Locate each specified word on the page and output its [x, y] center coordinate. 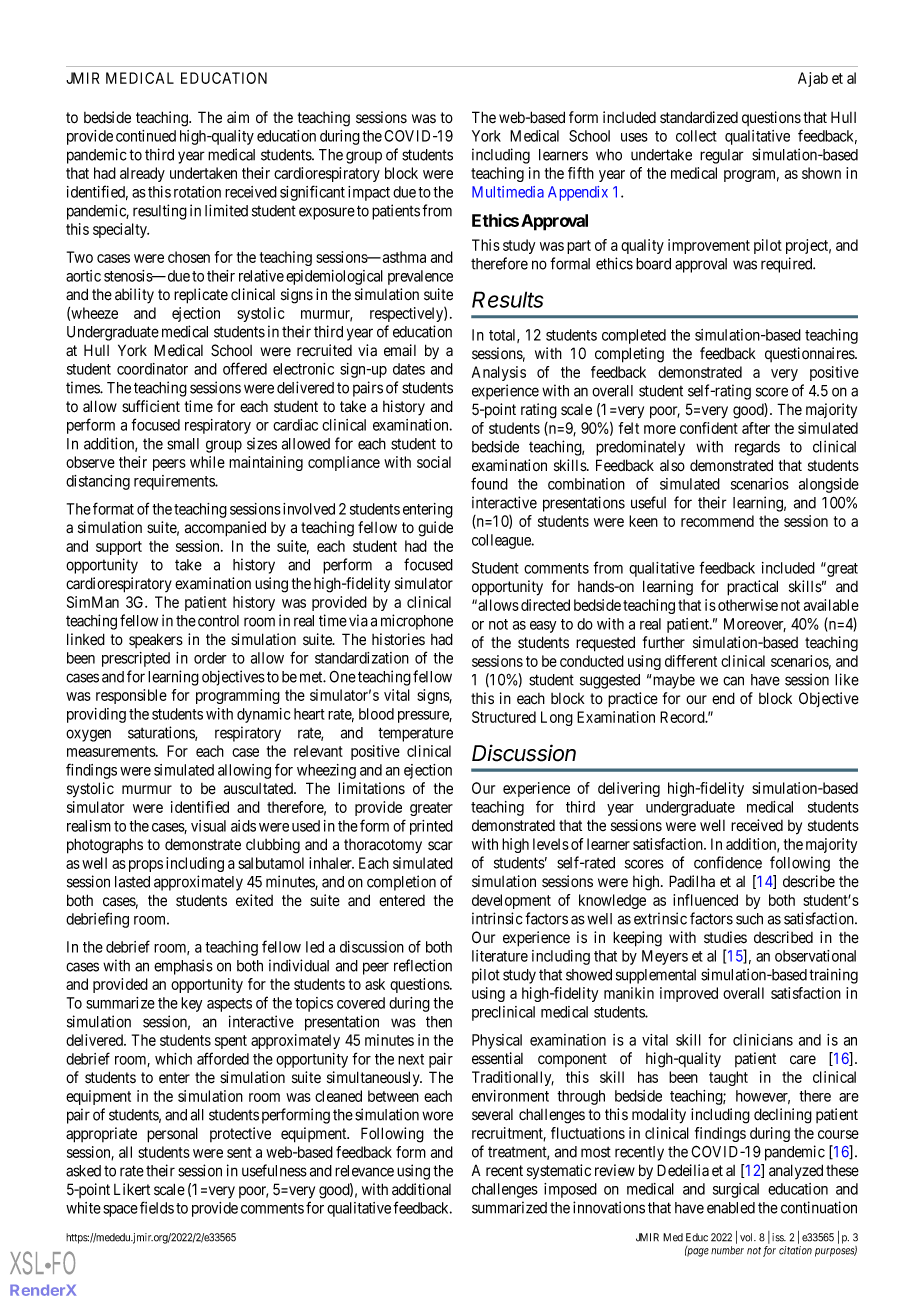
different [691, 661]
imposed [570, 1190]
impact [369, 193]
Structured [504, 717]
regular [722, 156]
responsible [131, 696]
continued [146, 136]
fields [157, 1207]
